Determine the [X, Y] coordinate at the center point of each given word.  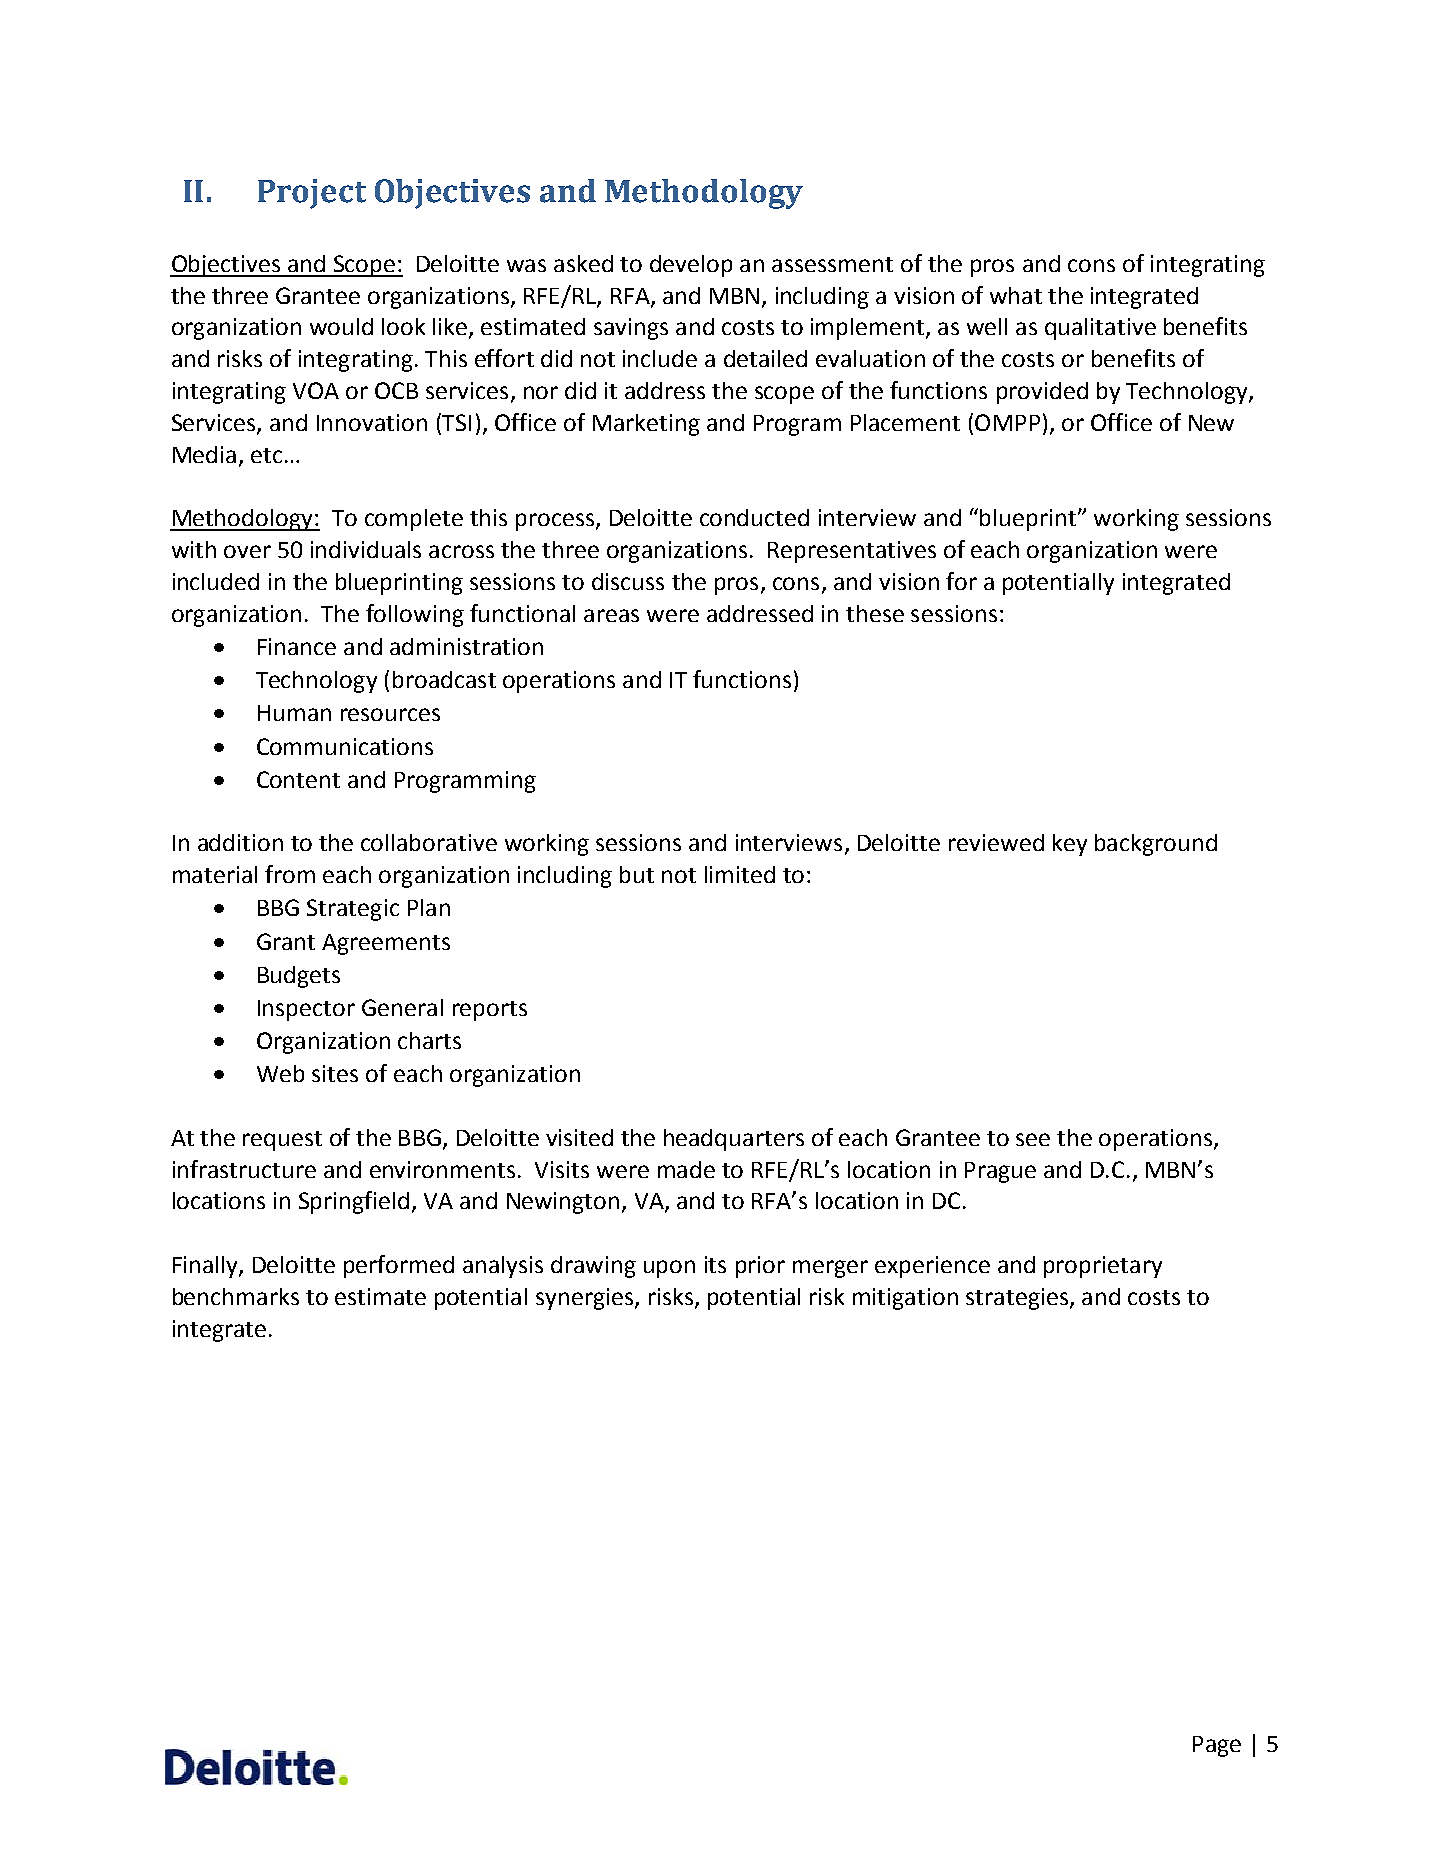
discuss [628, 581]
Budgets [299, 977]
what [1016, 295]
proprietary [1103, 1267]
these [875, 613]
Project [312, 194]
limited [740, 874]
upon [669, 1269]
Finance [297, 646]
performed [399, 1266]
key [1070, 845]
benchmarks [236, 1296]
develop [691, 266]
